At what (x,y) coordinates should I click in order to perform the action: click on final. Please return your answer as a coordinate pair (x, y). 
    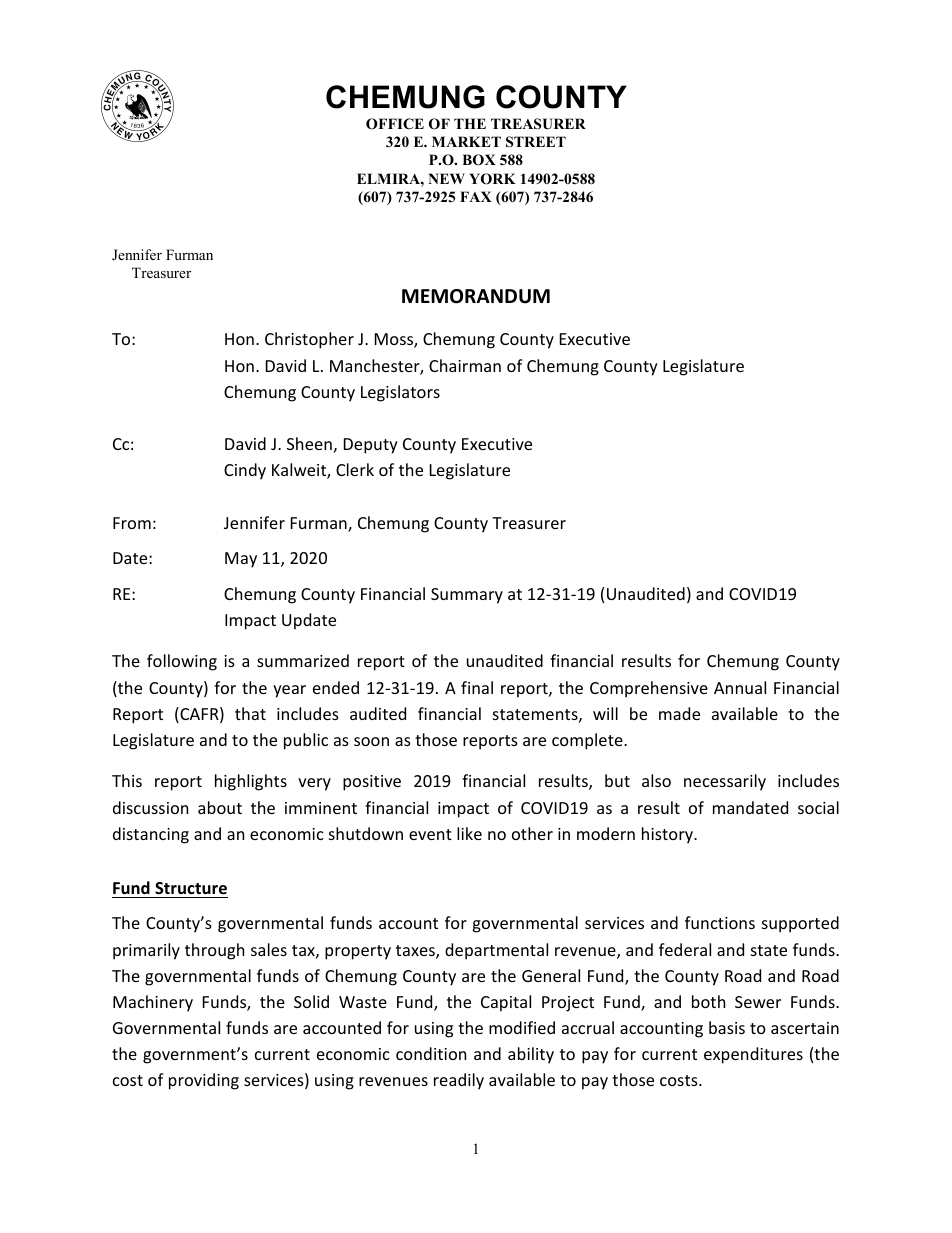
    Looking at the image, I should click on (477, 687).
